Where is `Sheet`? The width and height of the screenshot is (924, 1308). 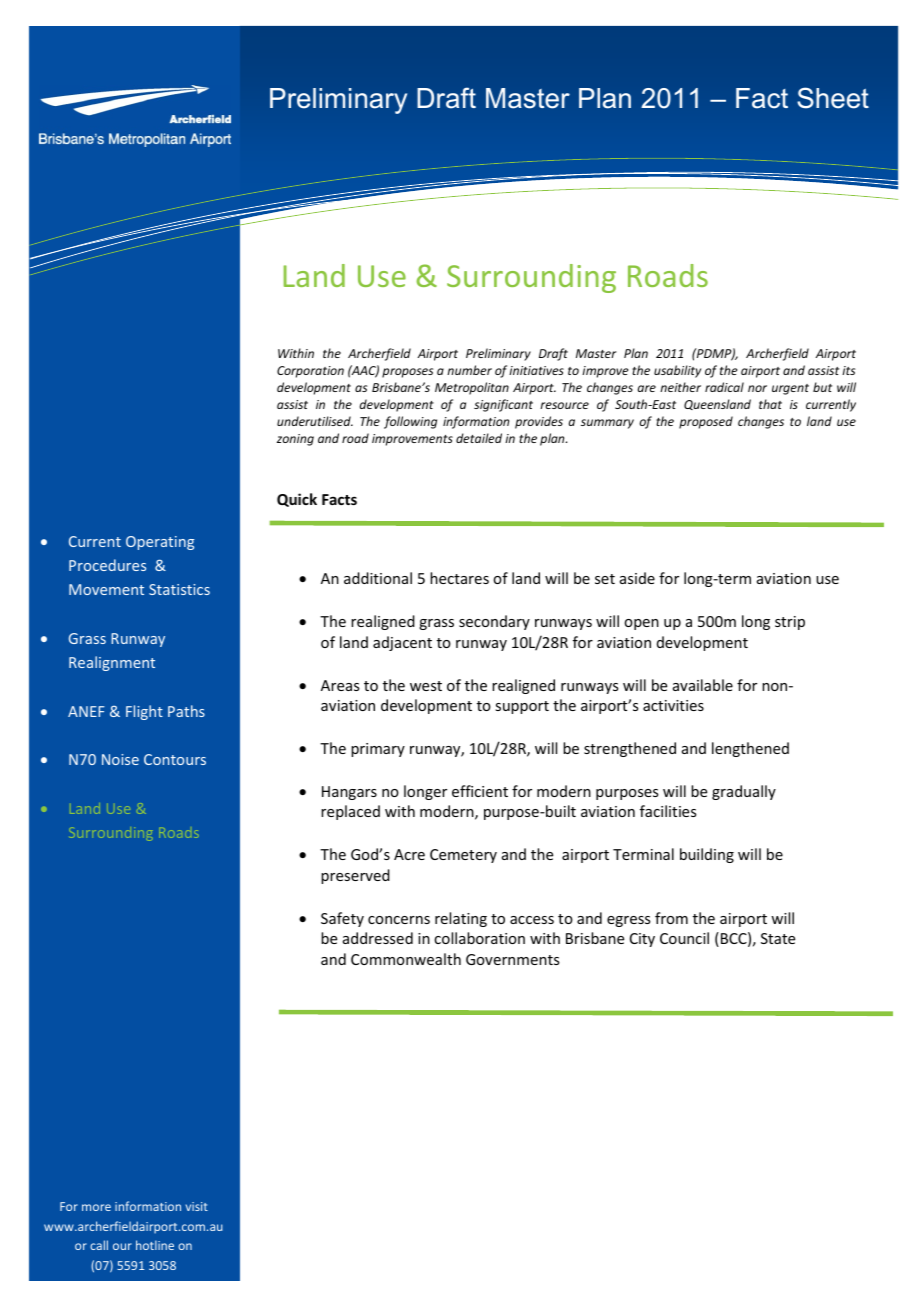
Sheet is located at coordinates (833, 98).
